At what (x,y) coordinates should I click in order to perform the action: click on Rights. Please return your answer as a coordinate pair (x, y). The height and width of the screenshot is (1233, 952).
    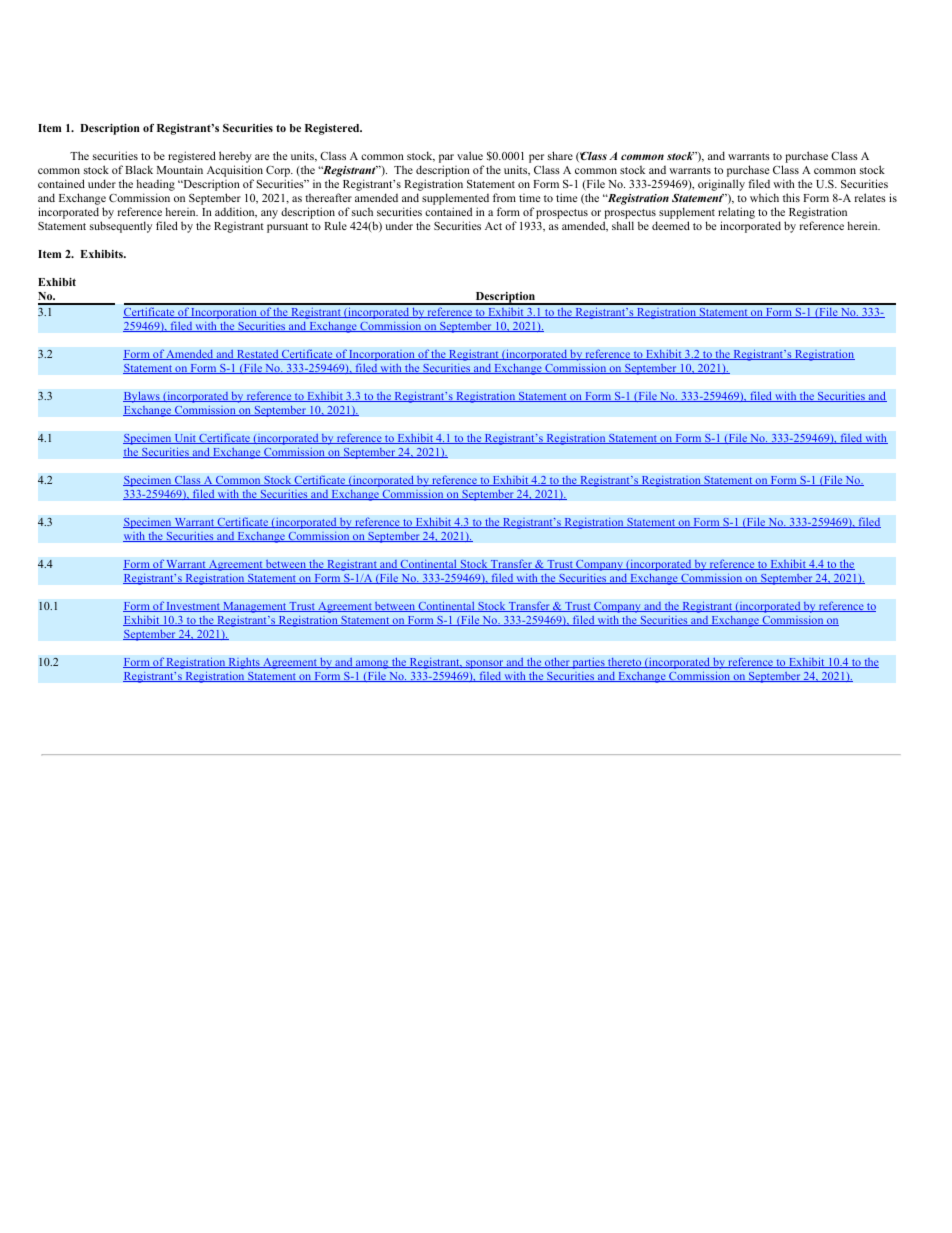
    Looking at the image, I should click on (244, 664).
